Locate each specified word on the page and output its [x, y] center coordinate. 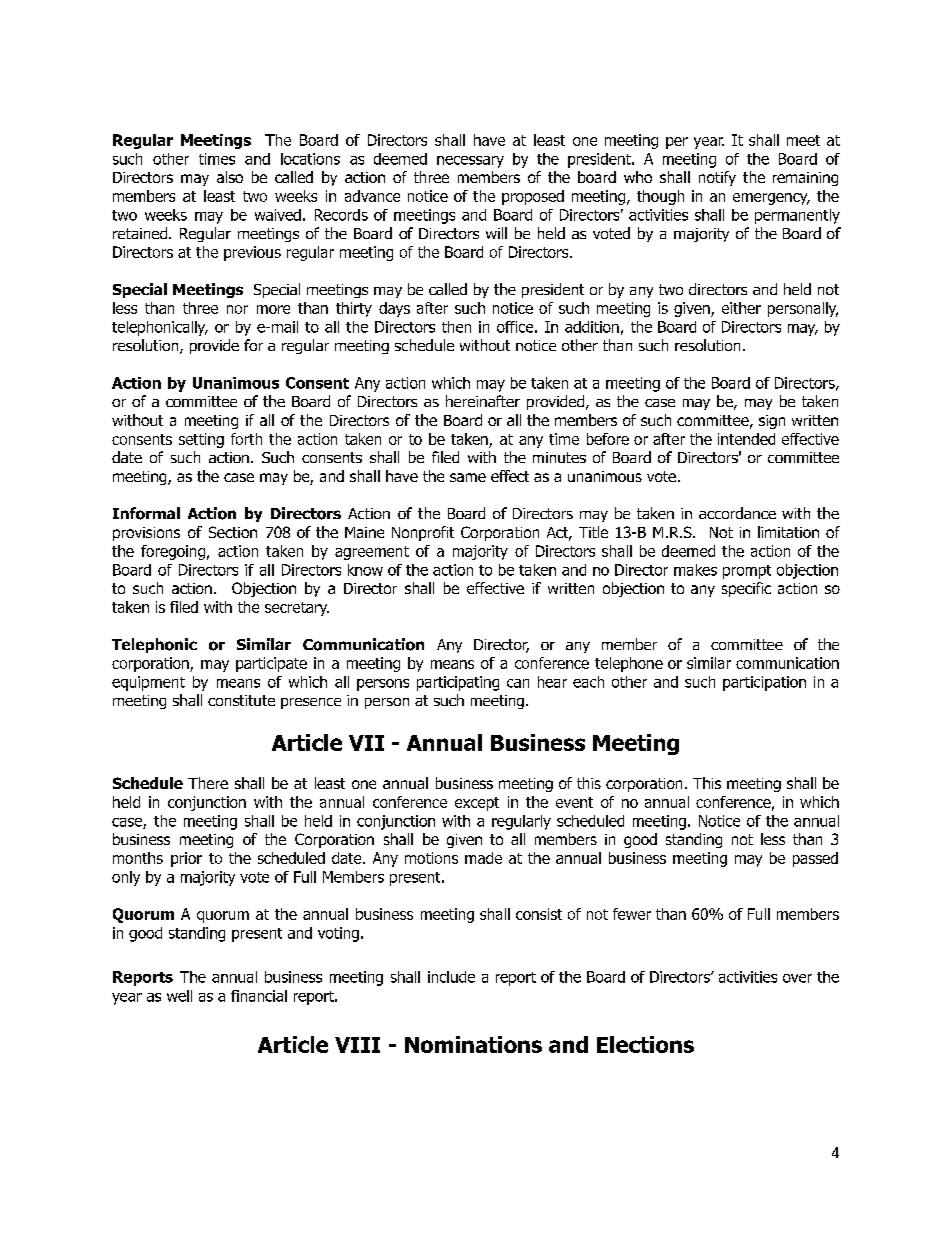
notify [717, 178]
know [365, 570]
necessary [470, 162]
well [179, 996]
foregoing [173, 552]
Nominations [473, 1044]
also [230, 177]
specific [746, 589]
